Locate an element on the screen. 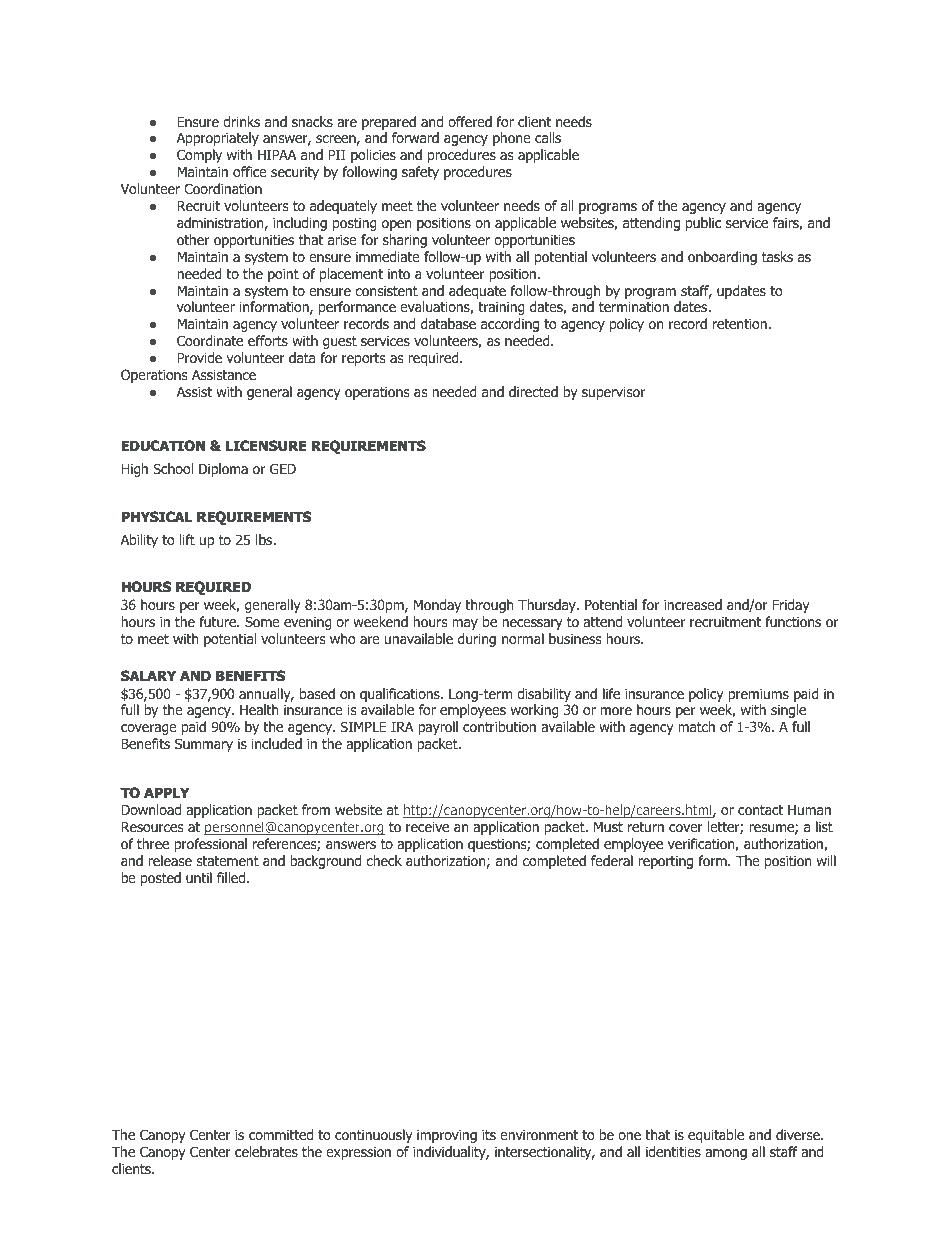  future is located at coordinates (219, 621).
